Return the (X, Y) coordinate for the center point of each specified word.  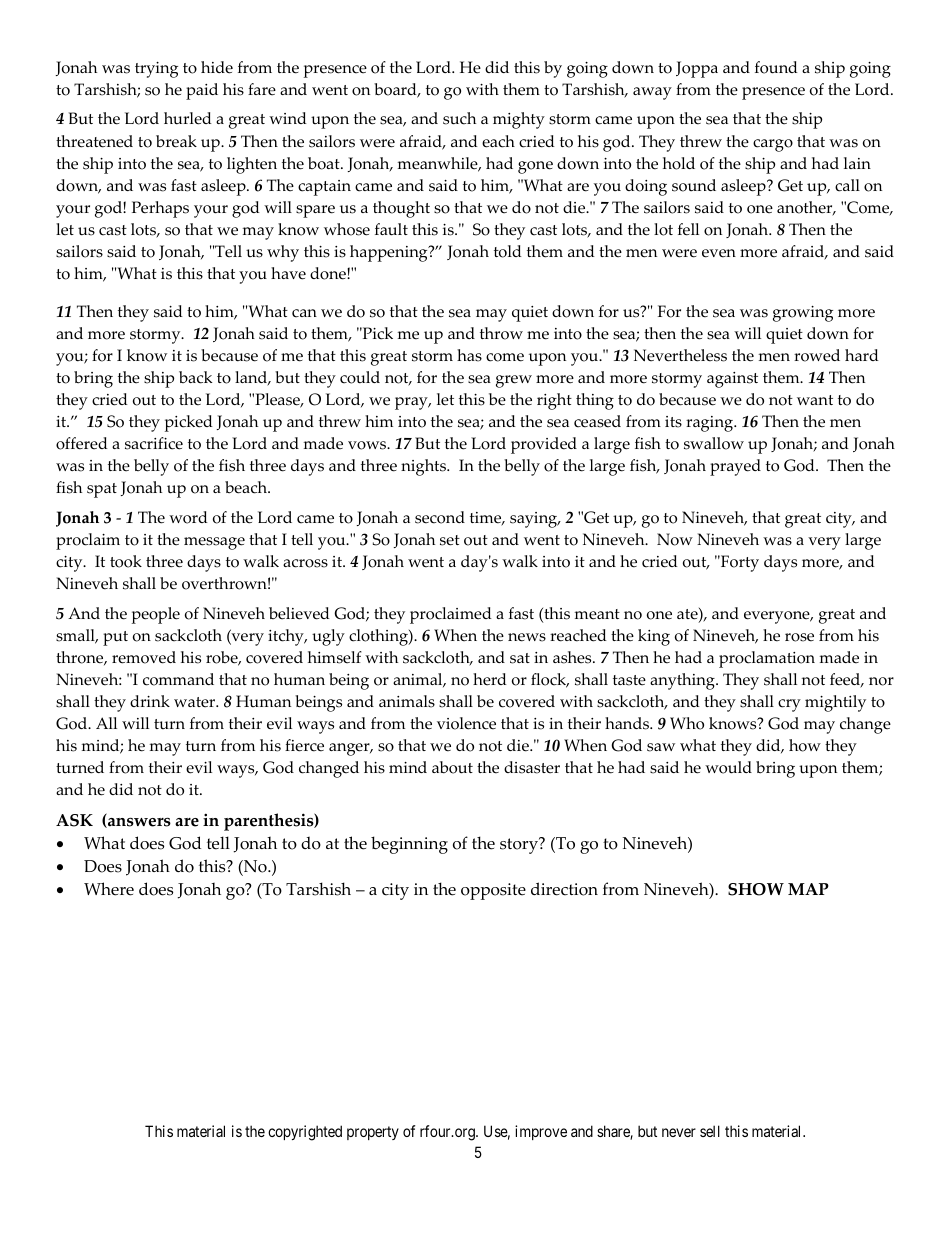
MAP (808, 889)
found (776, 67)
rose (799, 637)
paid (202, 91)
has (469, 355)
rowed (817, 355)
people (156, 615)
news (527, 637)
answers (138, 823)
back (195, 377)
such (459, 118)
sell (710, 1131)
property (373, 1133)
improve (541, 1132)
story (520, 845)
